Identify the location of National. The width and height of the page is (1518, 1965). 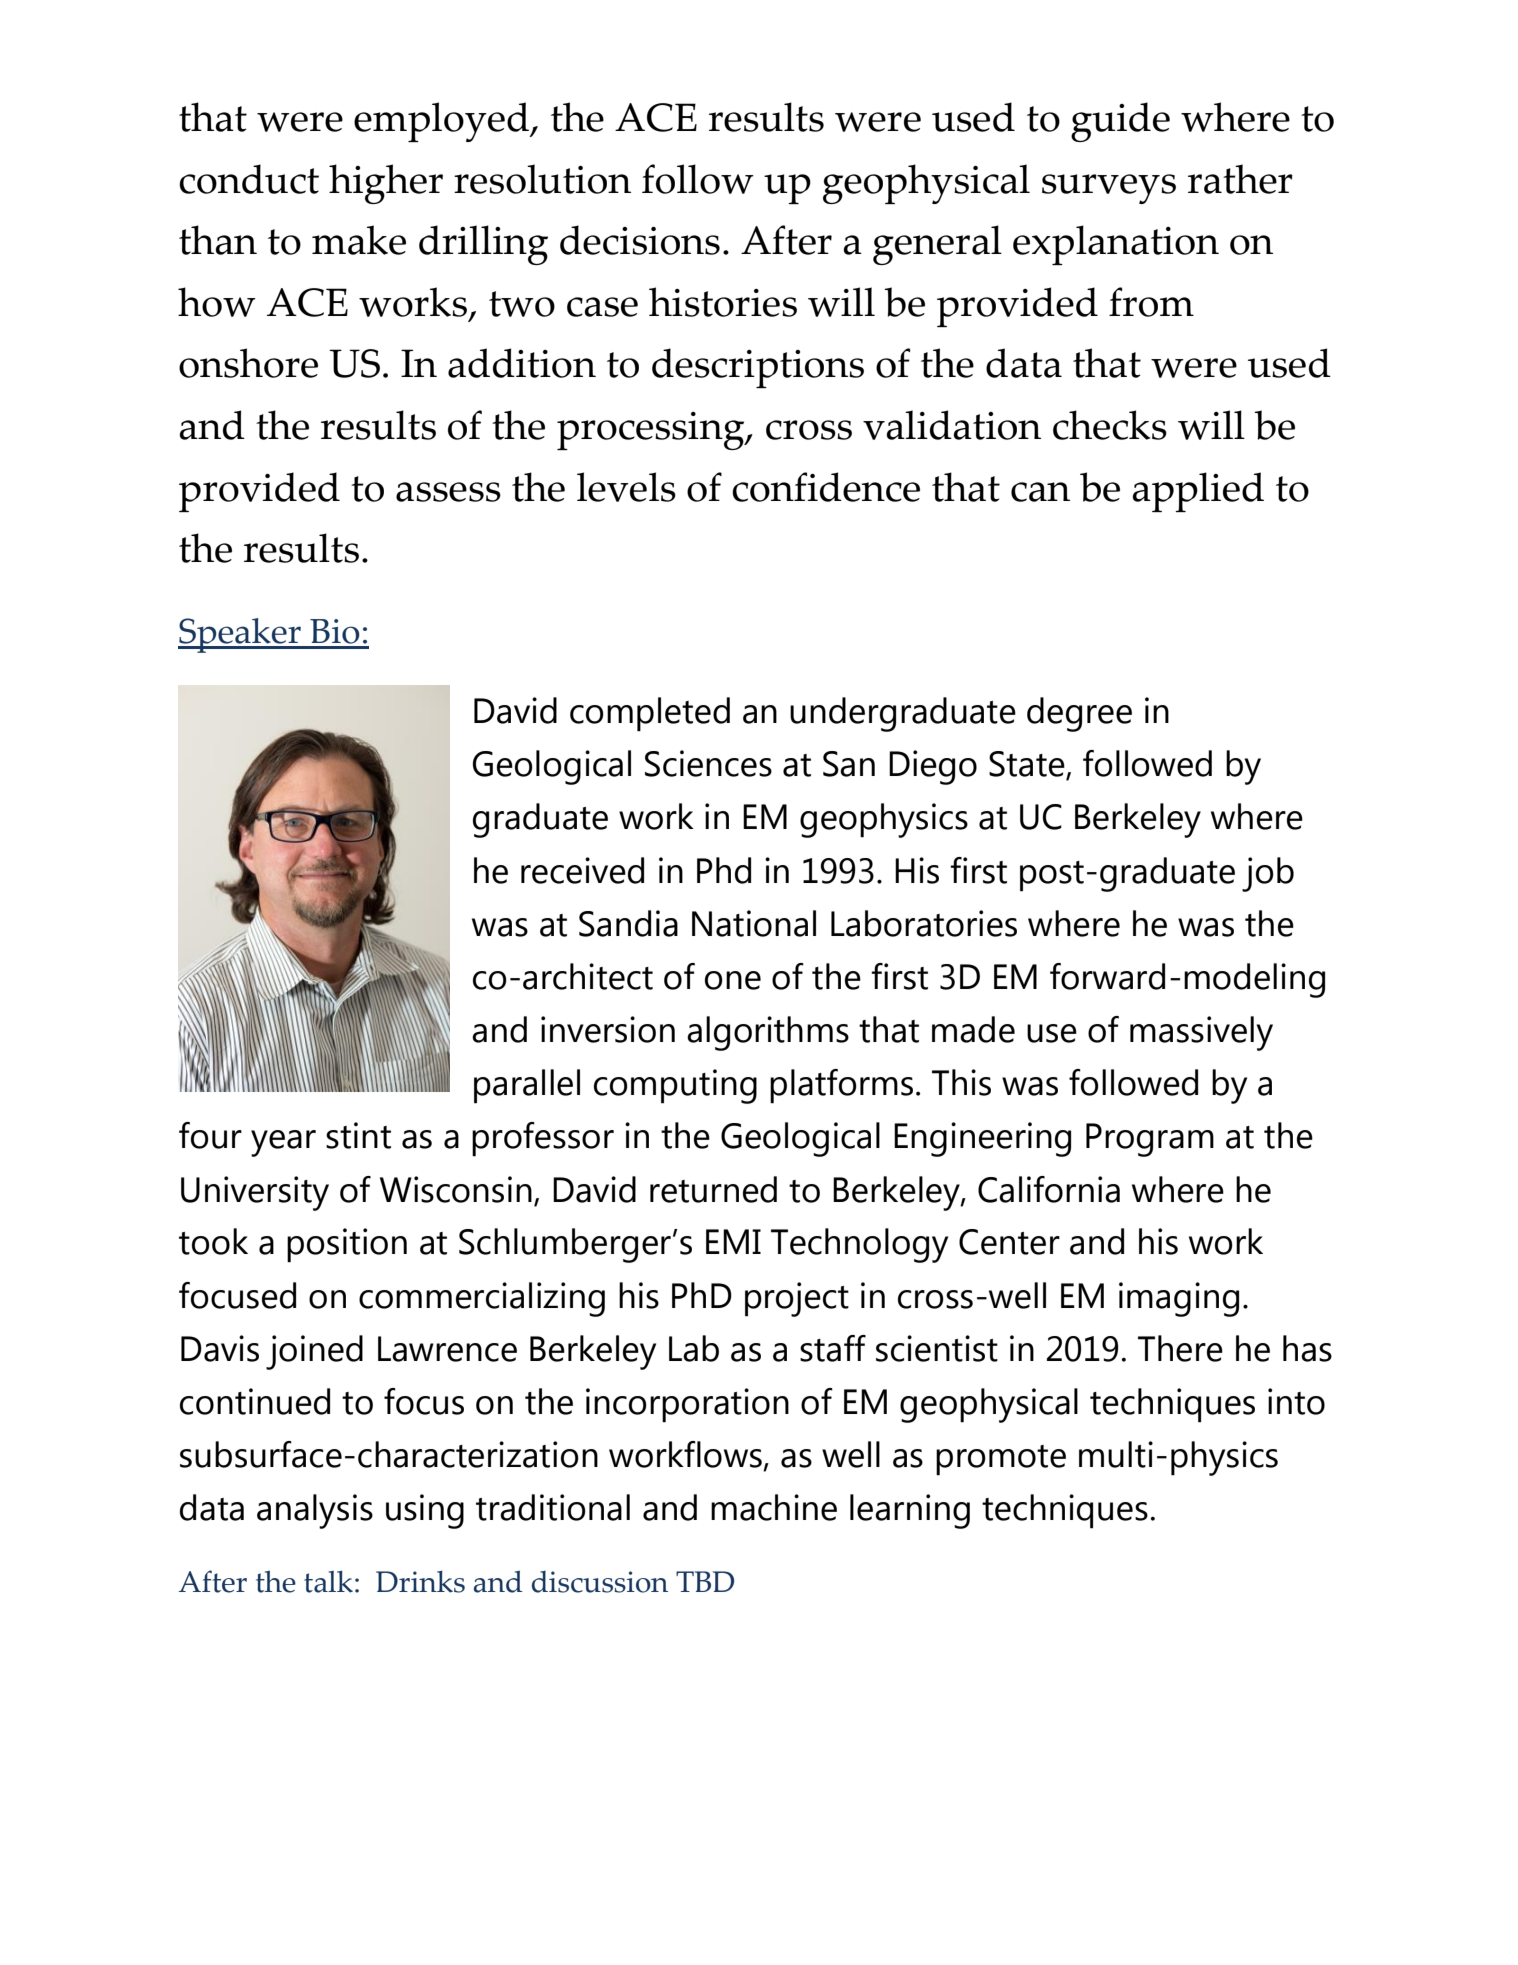
(754, 923).
